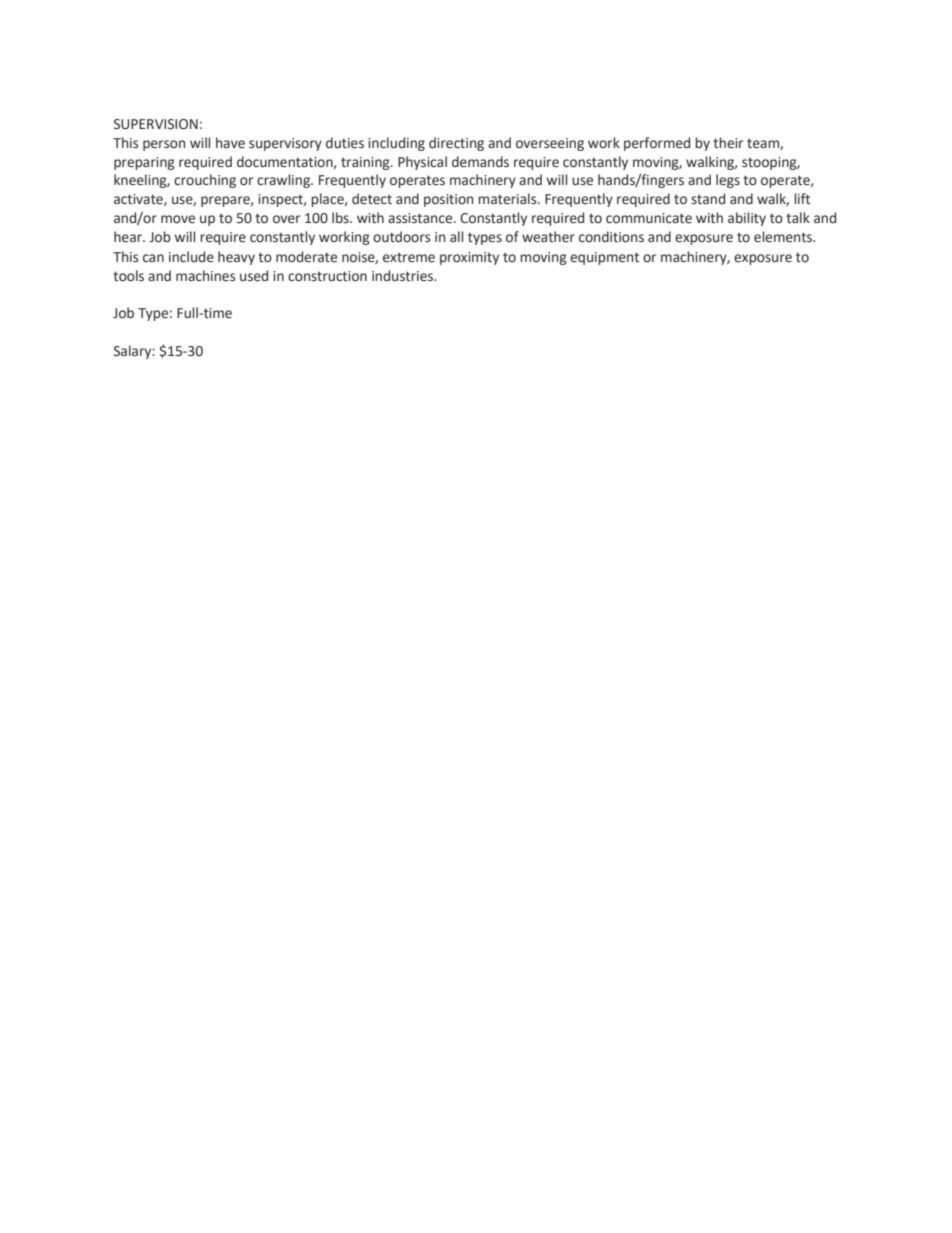 The width and height of the document is (952, 1233). Describe the element at coordinates (456, 144) in the document. I see `directing` at that location.
